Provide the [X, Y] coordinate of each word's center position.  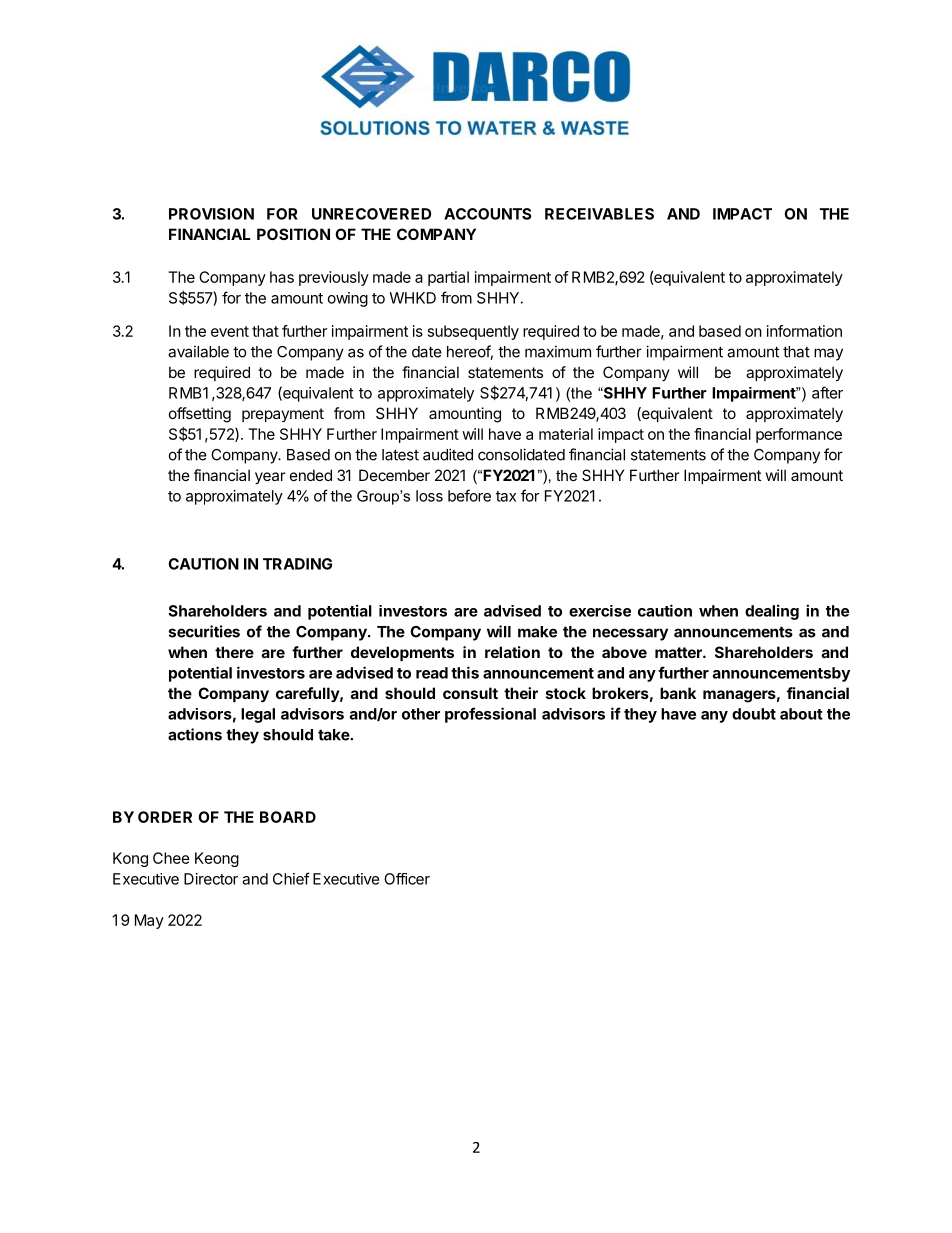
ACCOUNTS [487, 214]
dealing [772, 612]
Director [211, 879]
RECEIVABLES [599, 214]
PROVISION [211, 214]
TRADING [297, 564]
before [469, 495]
